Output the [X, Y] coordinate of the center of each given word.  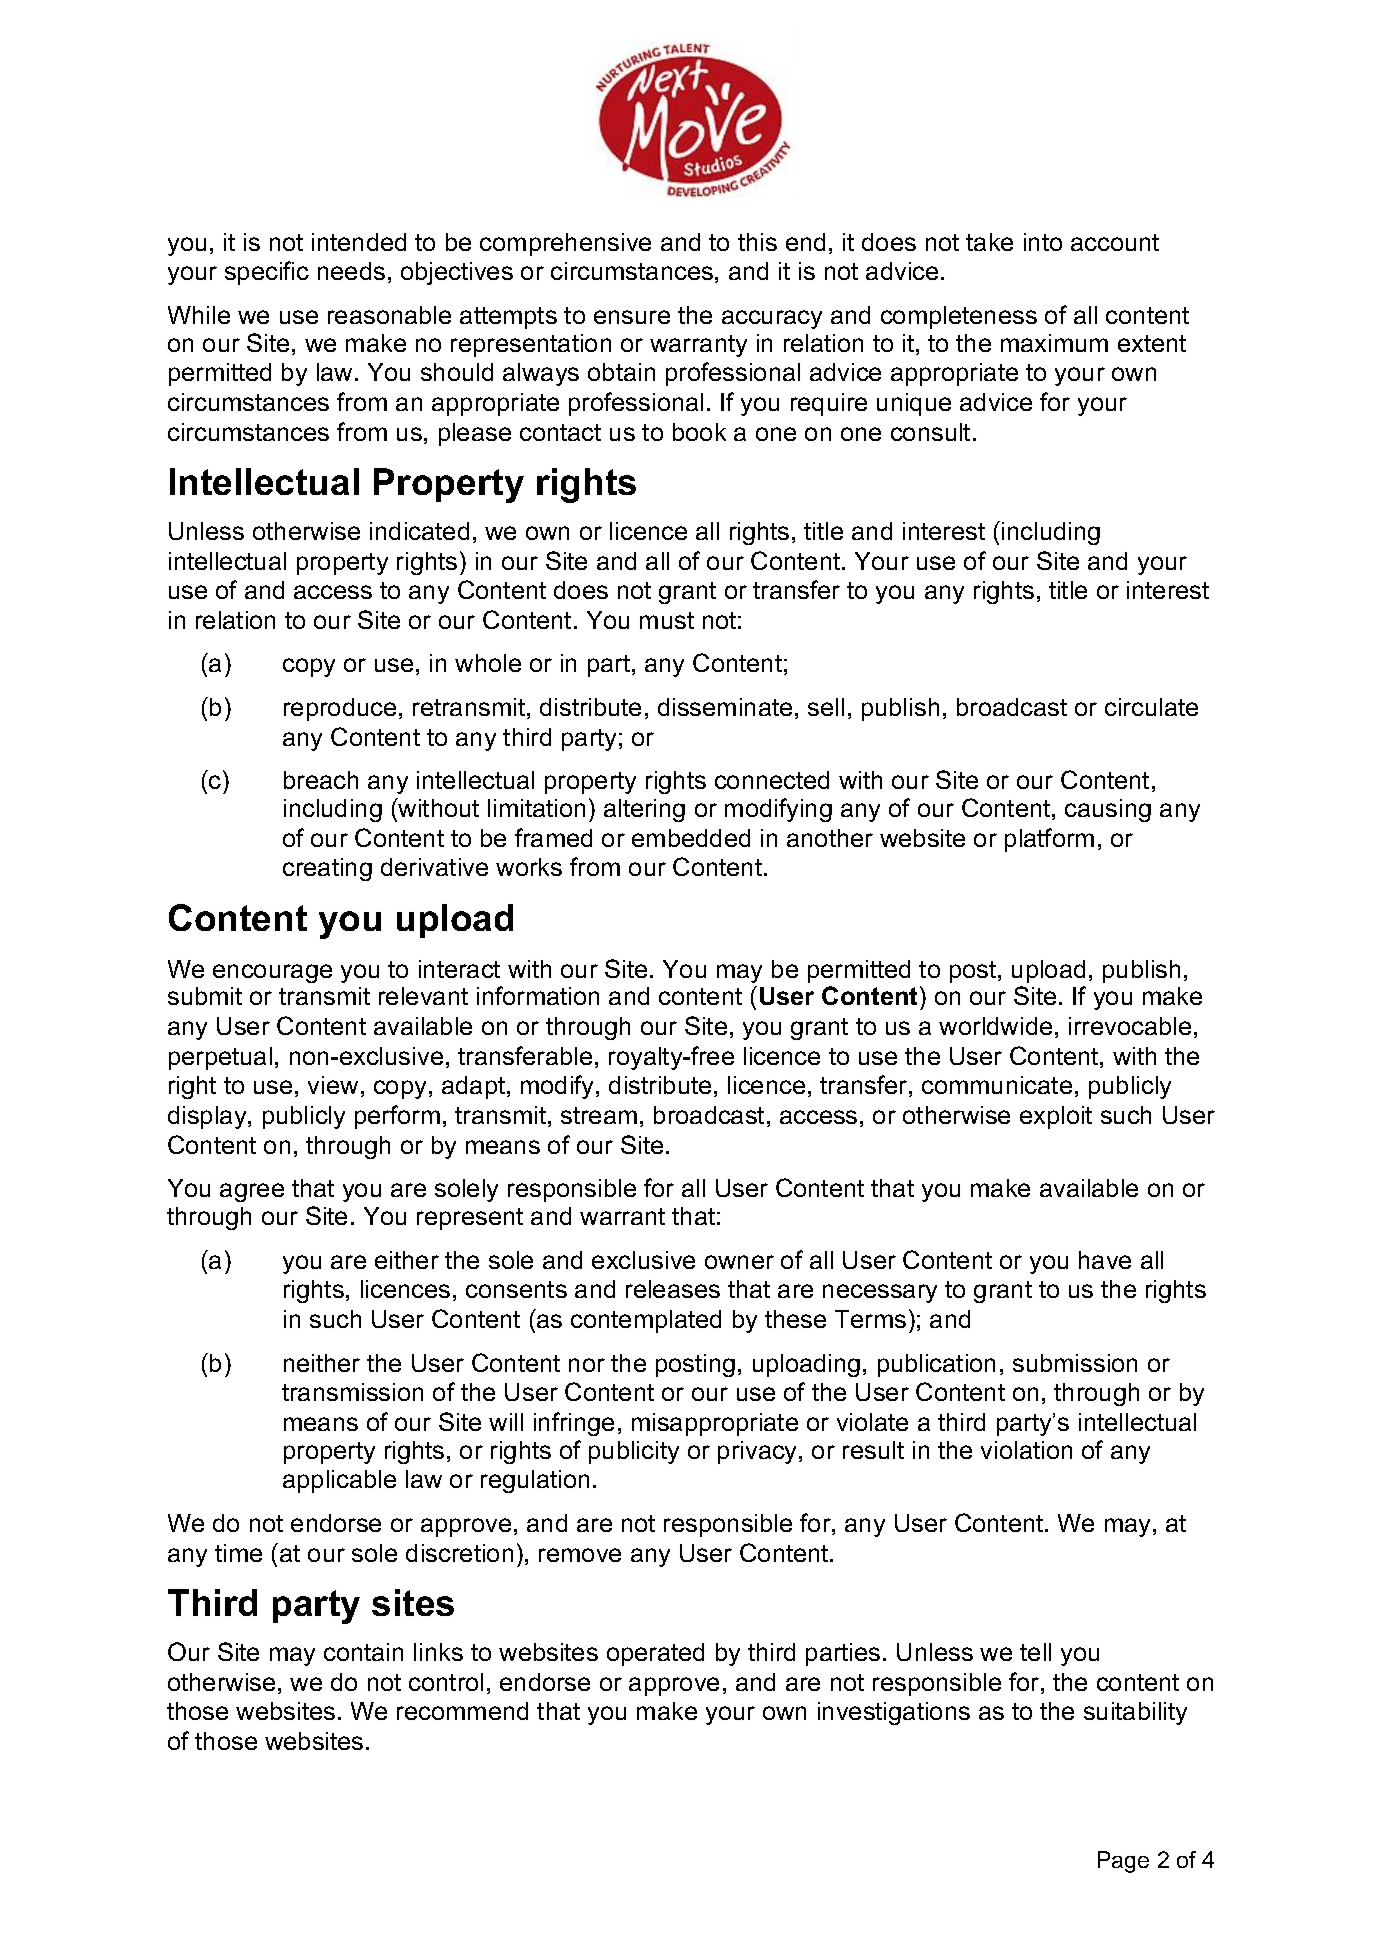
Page [1123, 1862]
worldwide [995, 1026]
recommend [462, 1711]
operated [655, 1654]
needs [351, 271]
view [333, 1085]
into [1043, 242]
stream [599, 1115]
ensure [632, 317]
